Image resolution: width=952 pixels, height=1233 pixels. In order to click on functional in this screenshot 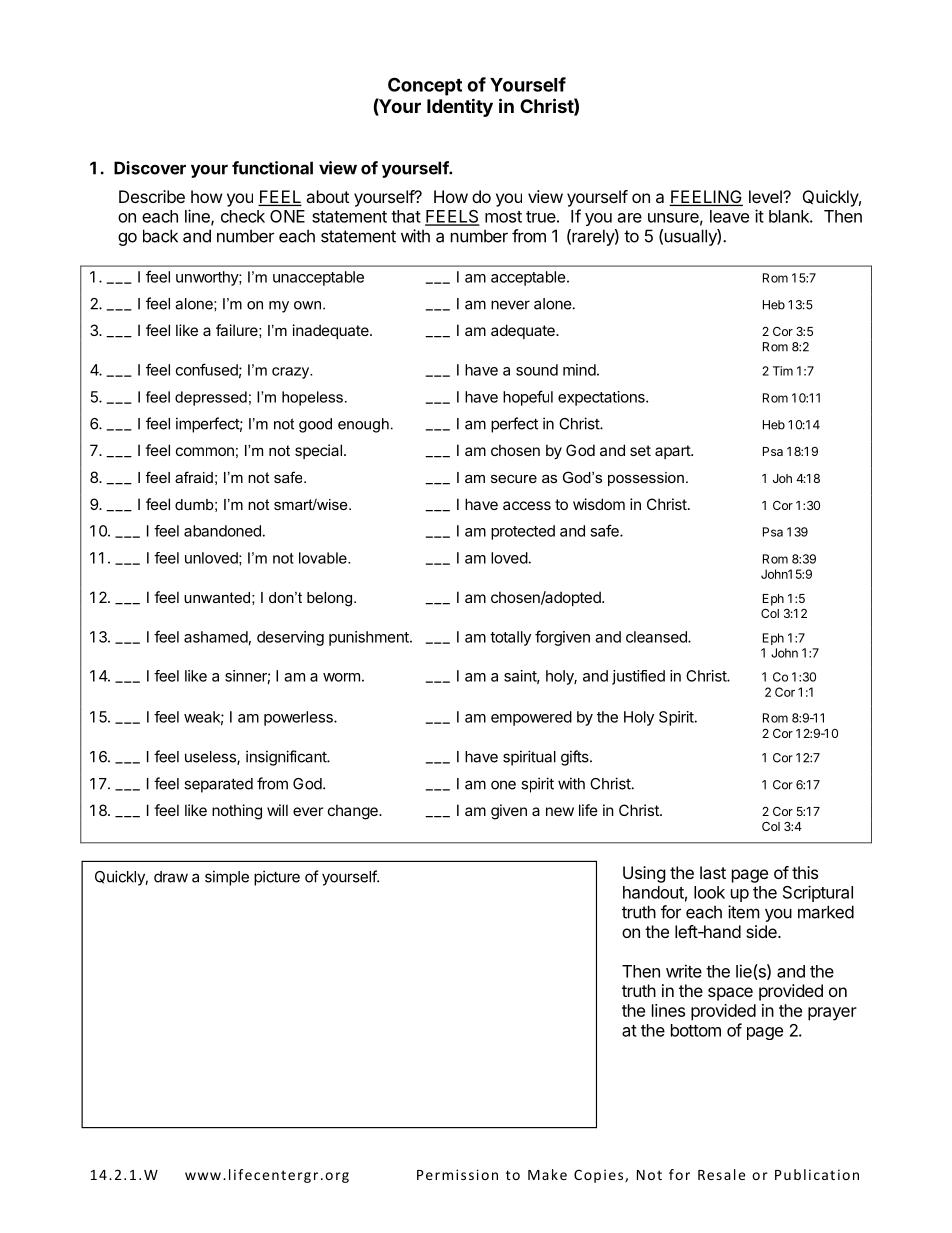, I will do `click(272, 168)`.
